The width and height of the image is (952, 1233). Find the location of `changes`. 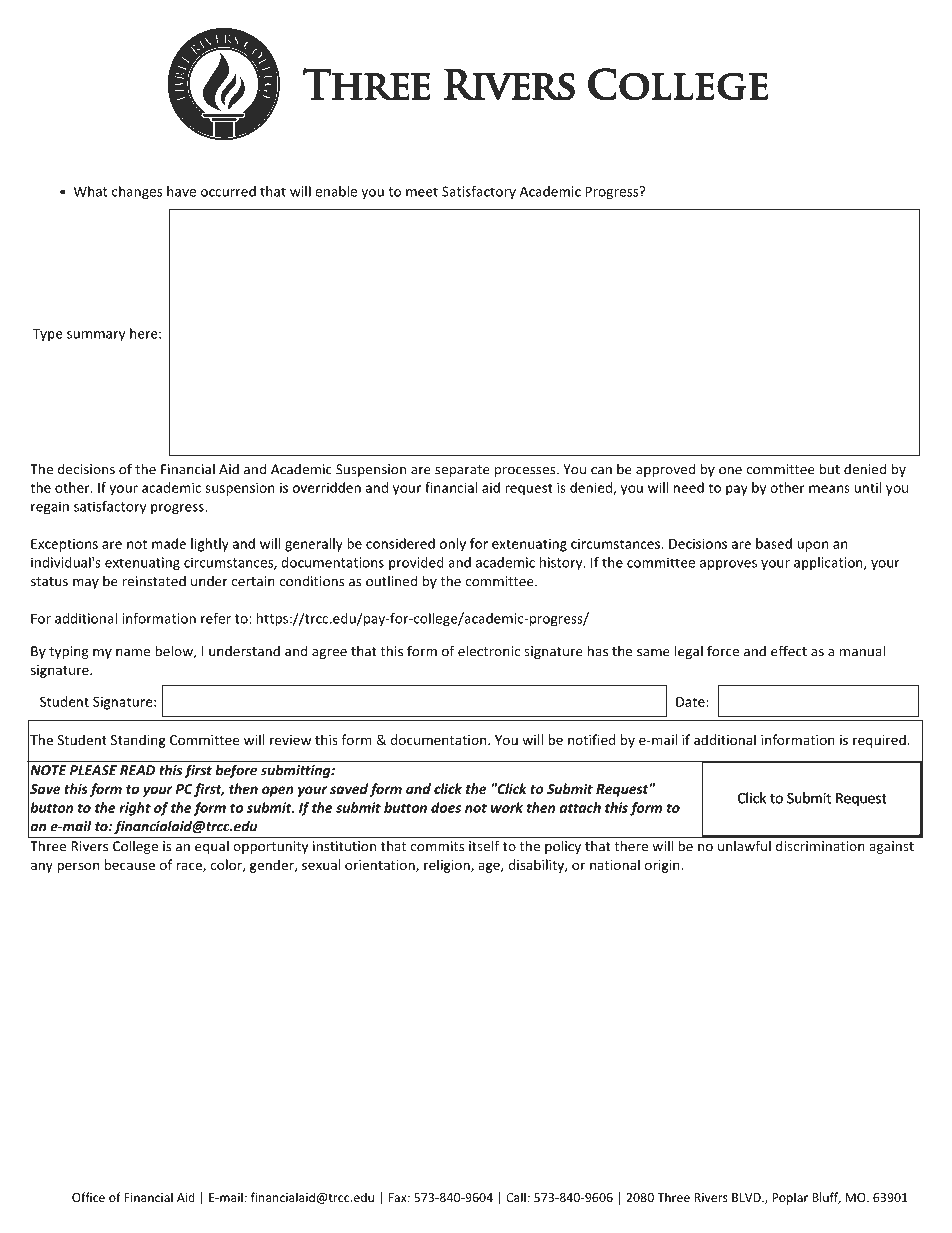

changes is located at coordinates (137, 192).
